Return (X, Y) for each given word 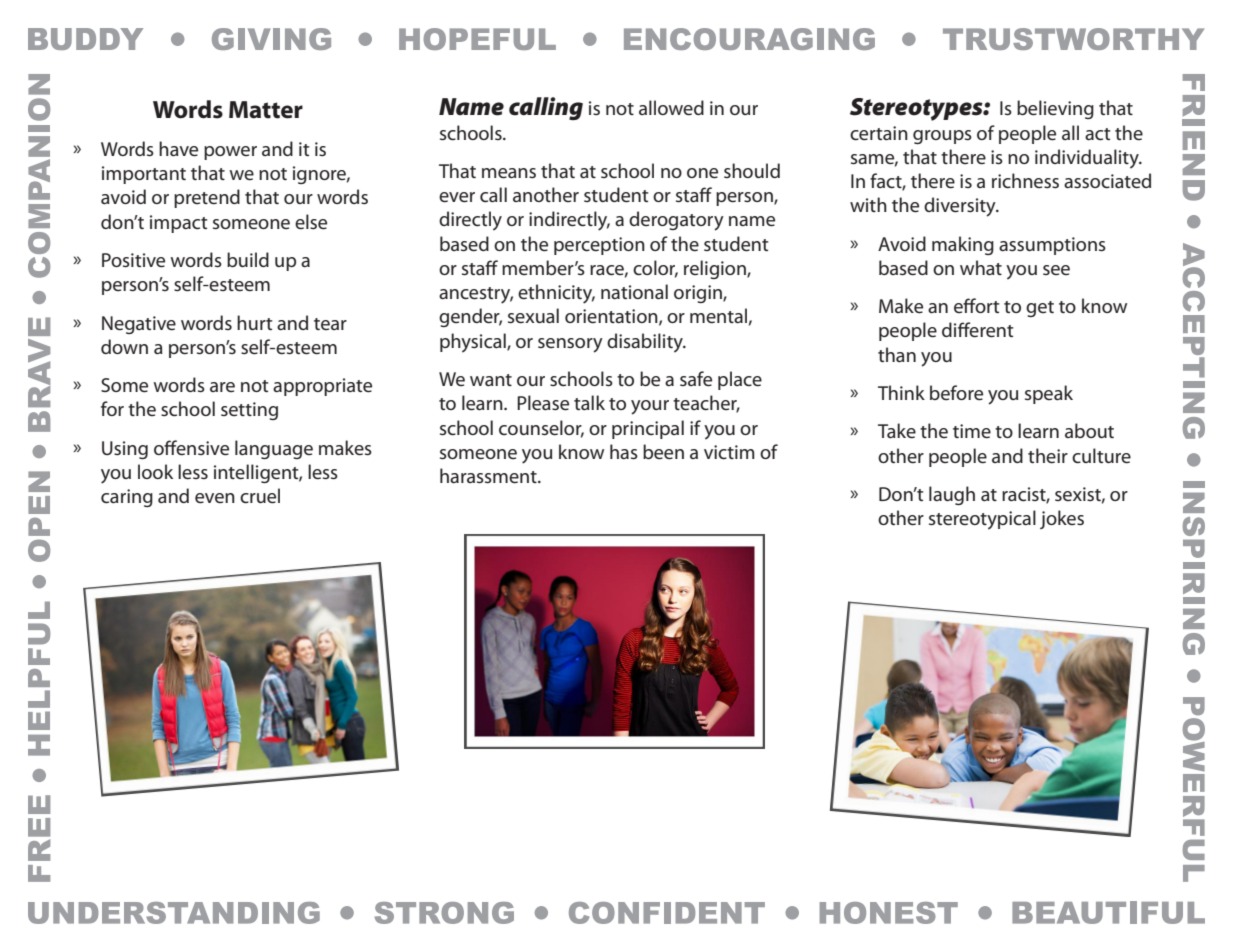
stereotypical (982, 520)
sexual (533, 316)
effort (976, 305)
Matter (266, 110)
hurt (254, 322)
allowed (671, 108)
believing (1055, 109)
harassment (489, 476)
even (215, 498)
